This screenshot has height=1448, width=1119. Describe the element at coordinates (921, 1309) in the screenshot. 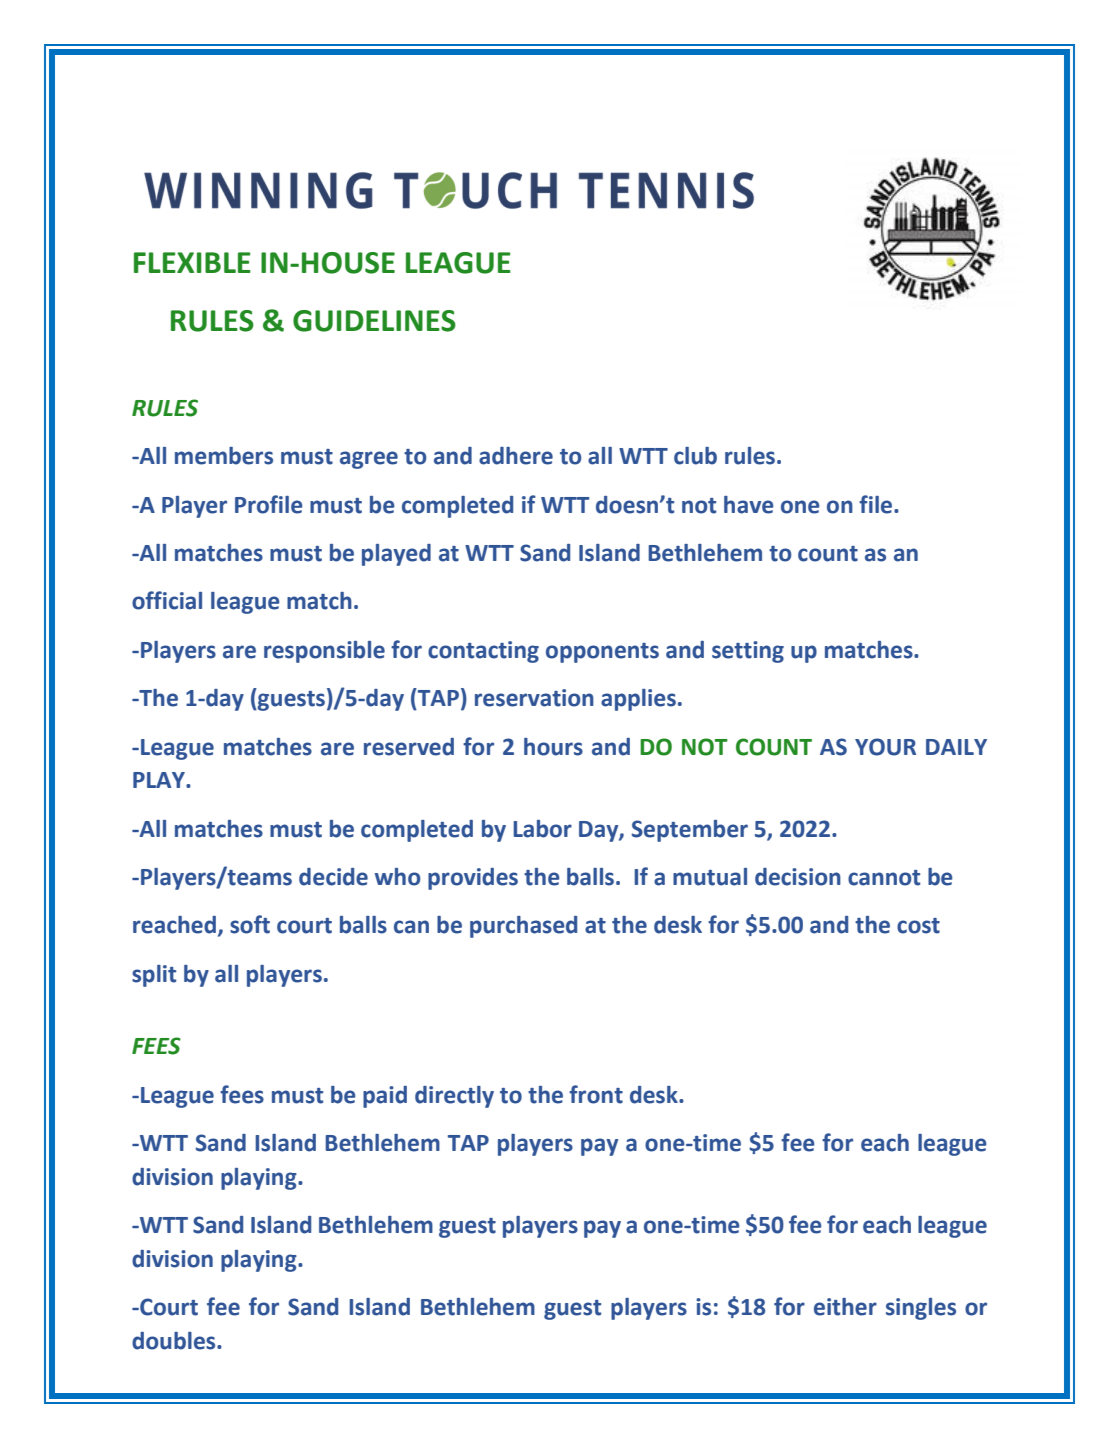

I see `singles` at that location.
